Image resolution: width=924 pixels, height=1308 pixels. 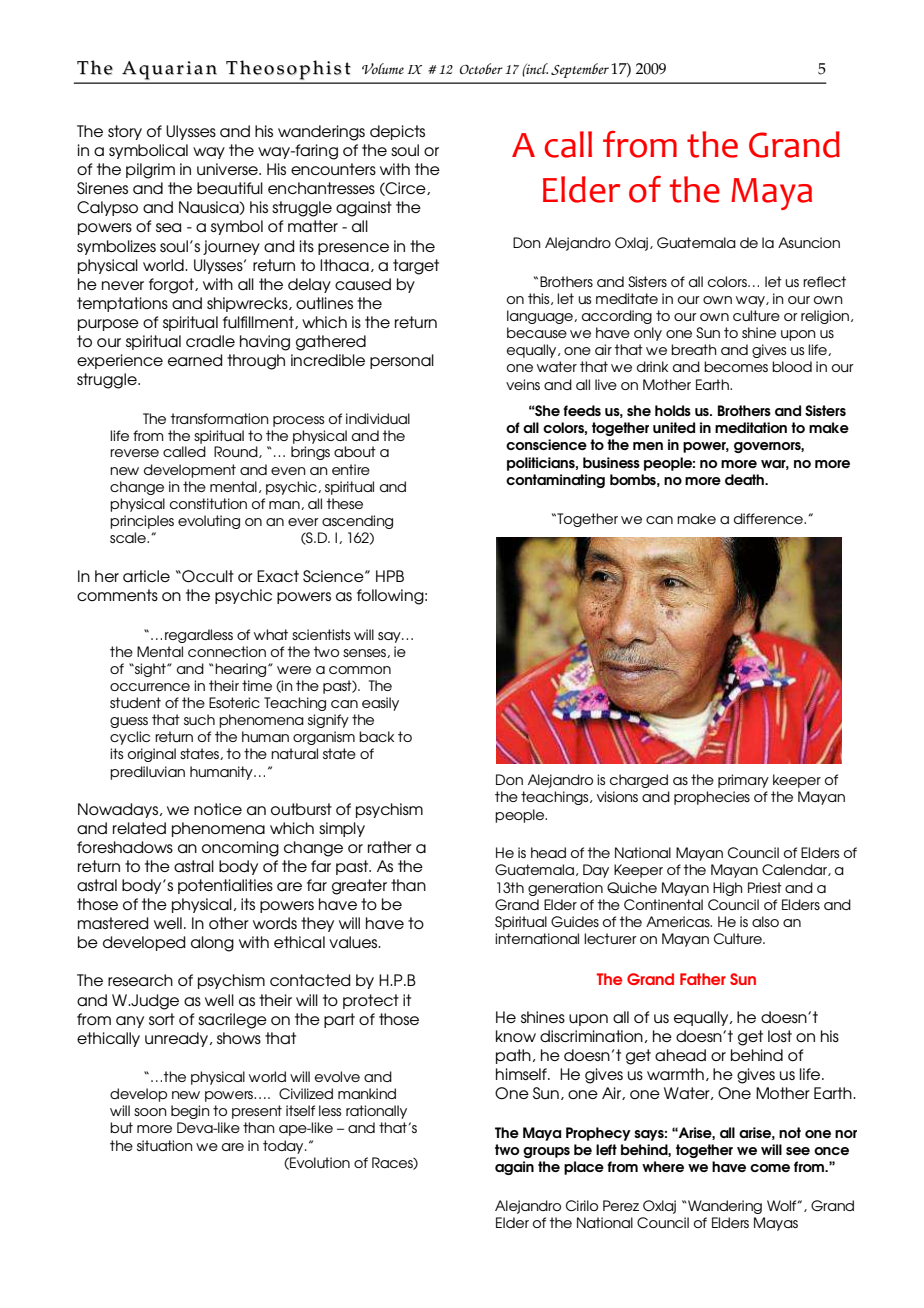 What do you see at coordinates (745, 479) in the screenshot?
I see `death` at bounding box center [745, 479].
